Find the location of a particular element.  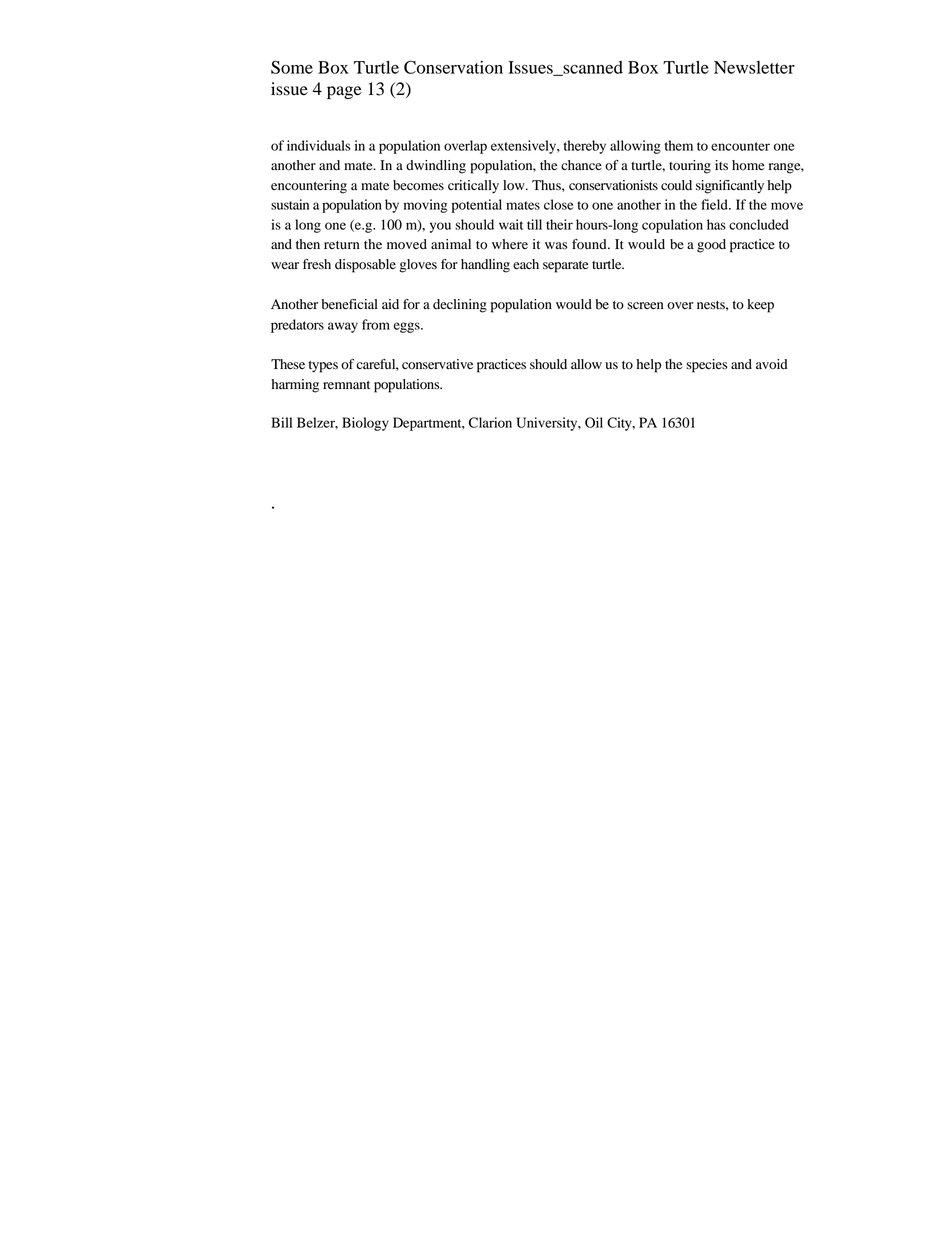

beneficial is located at coordinates (350, 304).
